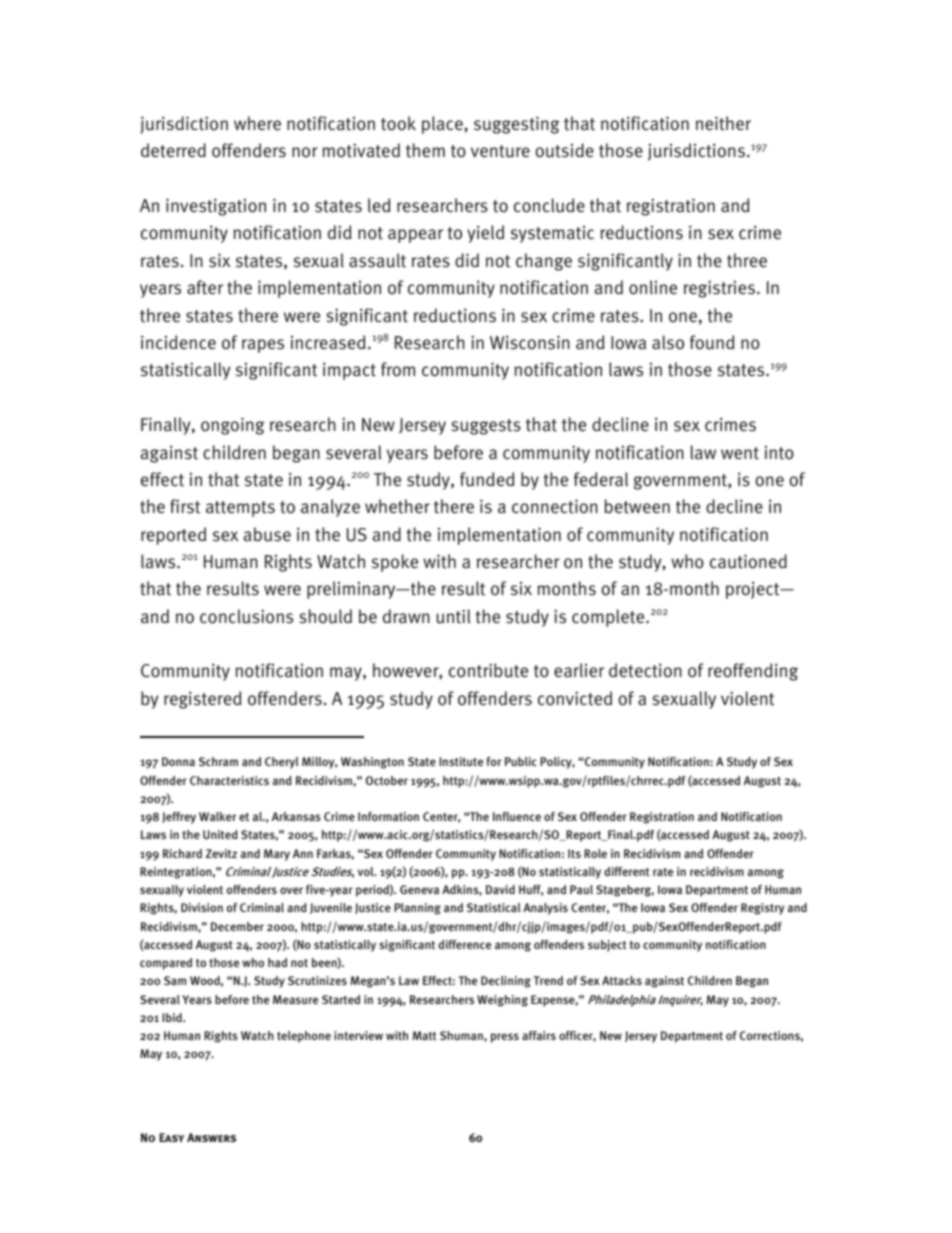  I want to click on Registry, so click(762, 909).
